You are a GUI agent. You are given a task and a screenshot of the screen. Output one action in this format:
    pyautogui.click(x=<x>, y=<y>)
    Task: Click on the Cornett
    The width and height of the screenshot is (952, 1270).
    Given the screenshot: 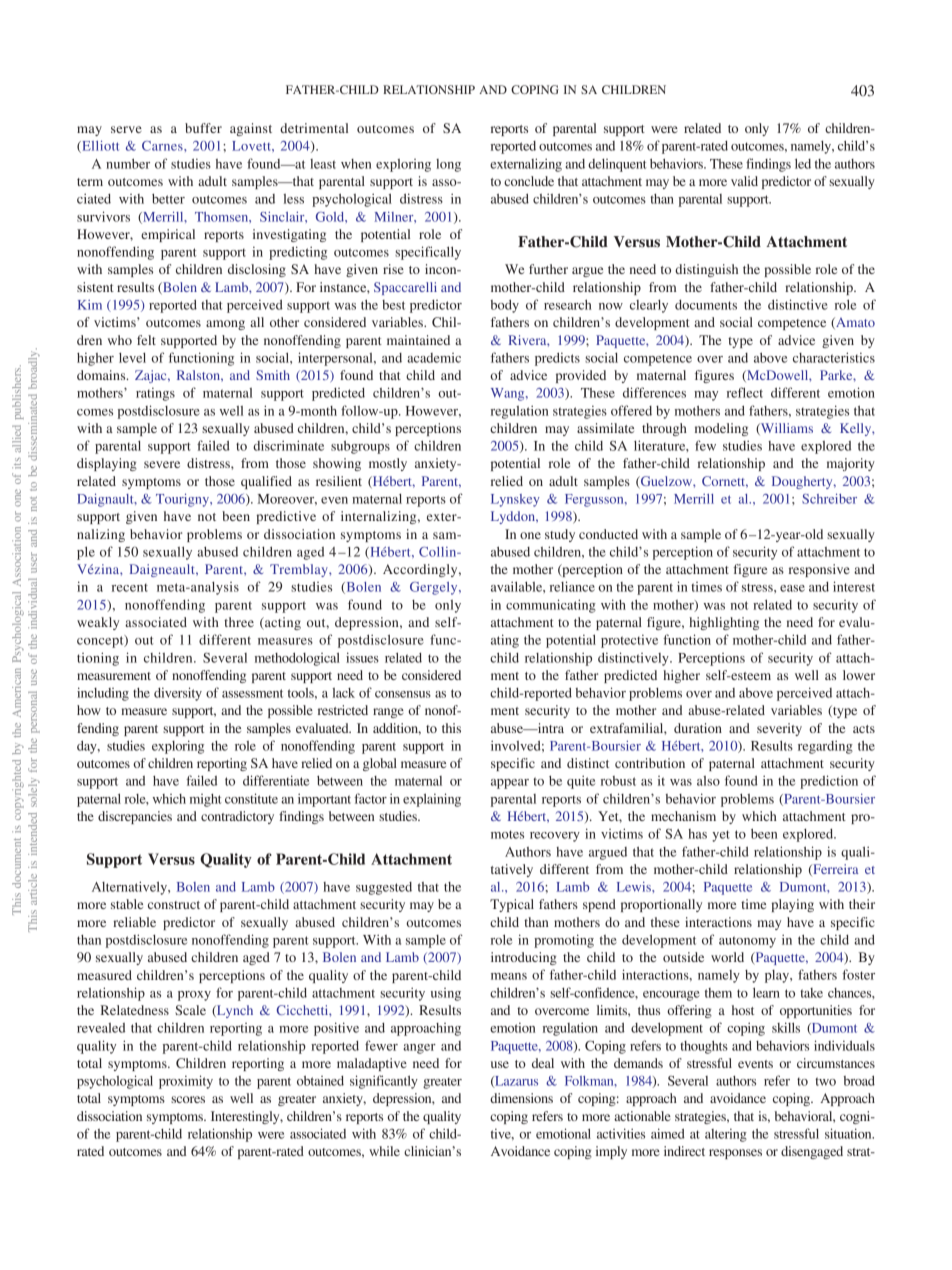 What is the action you would take?
    pyautogui.click(x=725, y=482)
